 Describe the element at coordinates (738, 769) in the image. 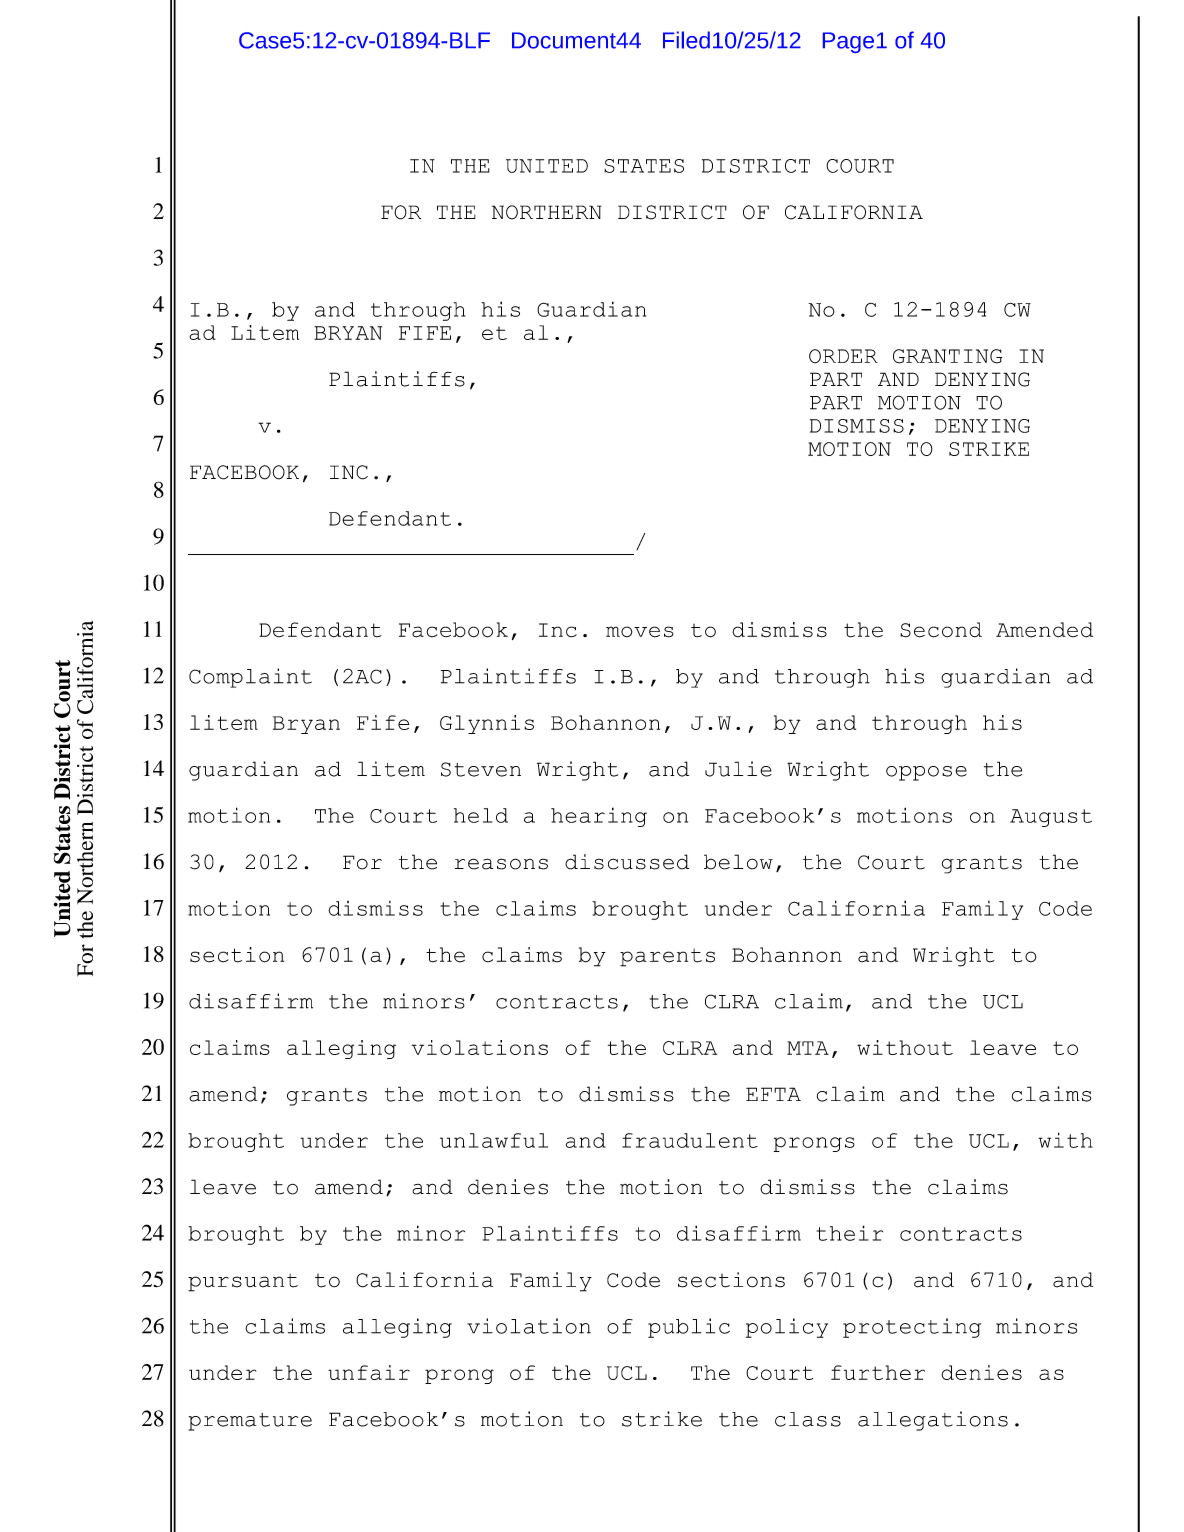

I see `Julie` at that location.
